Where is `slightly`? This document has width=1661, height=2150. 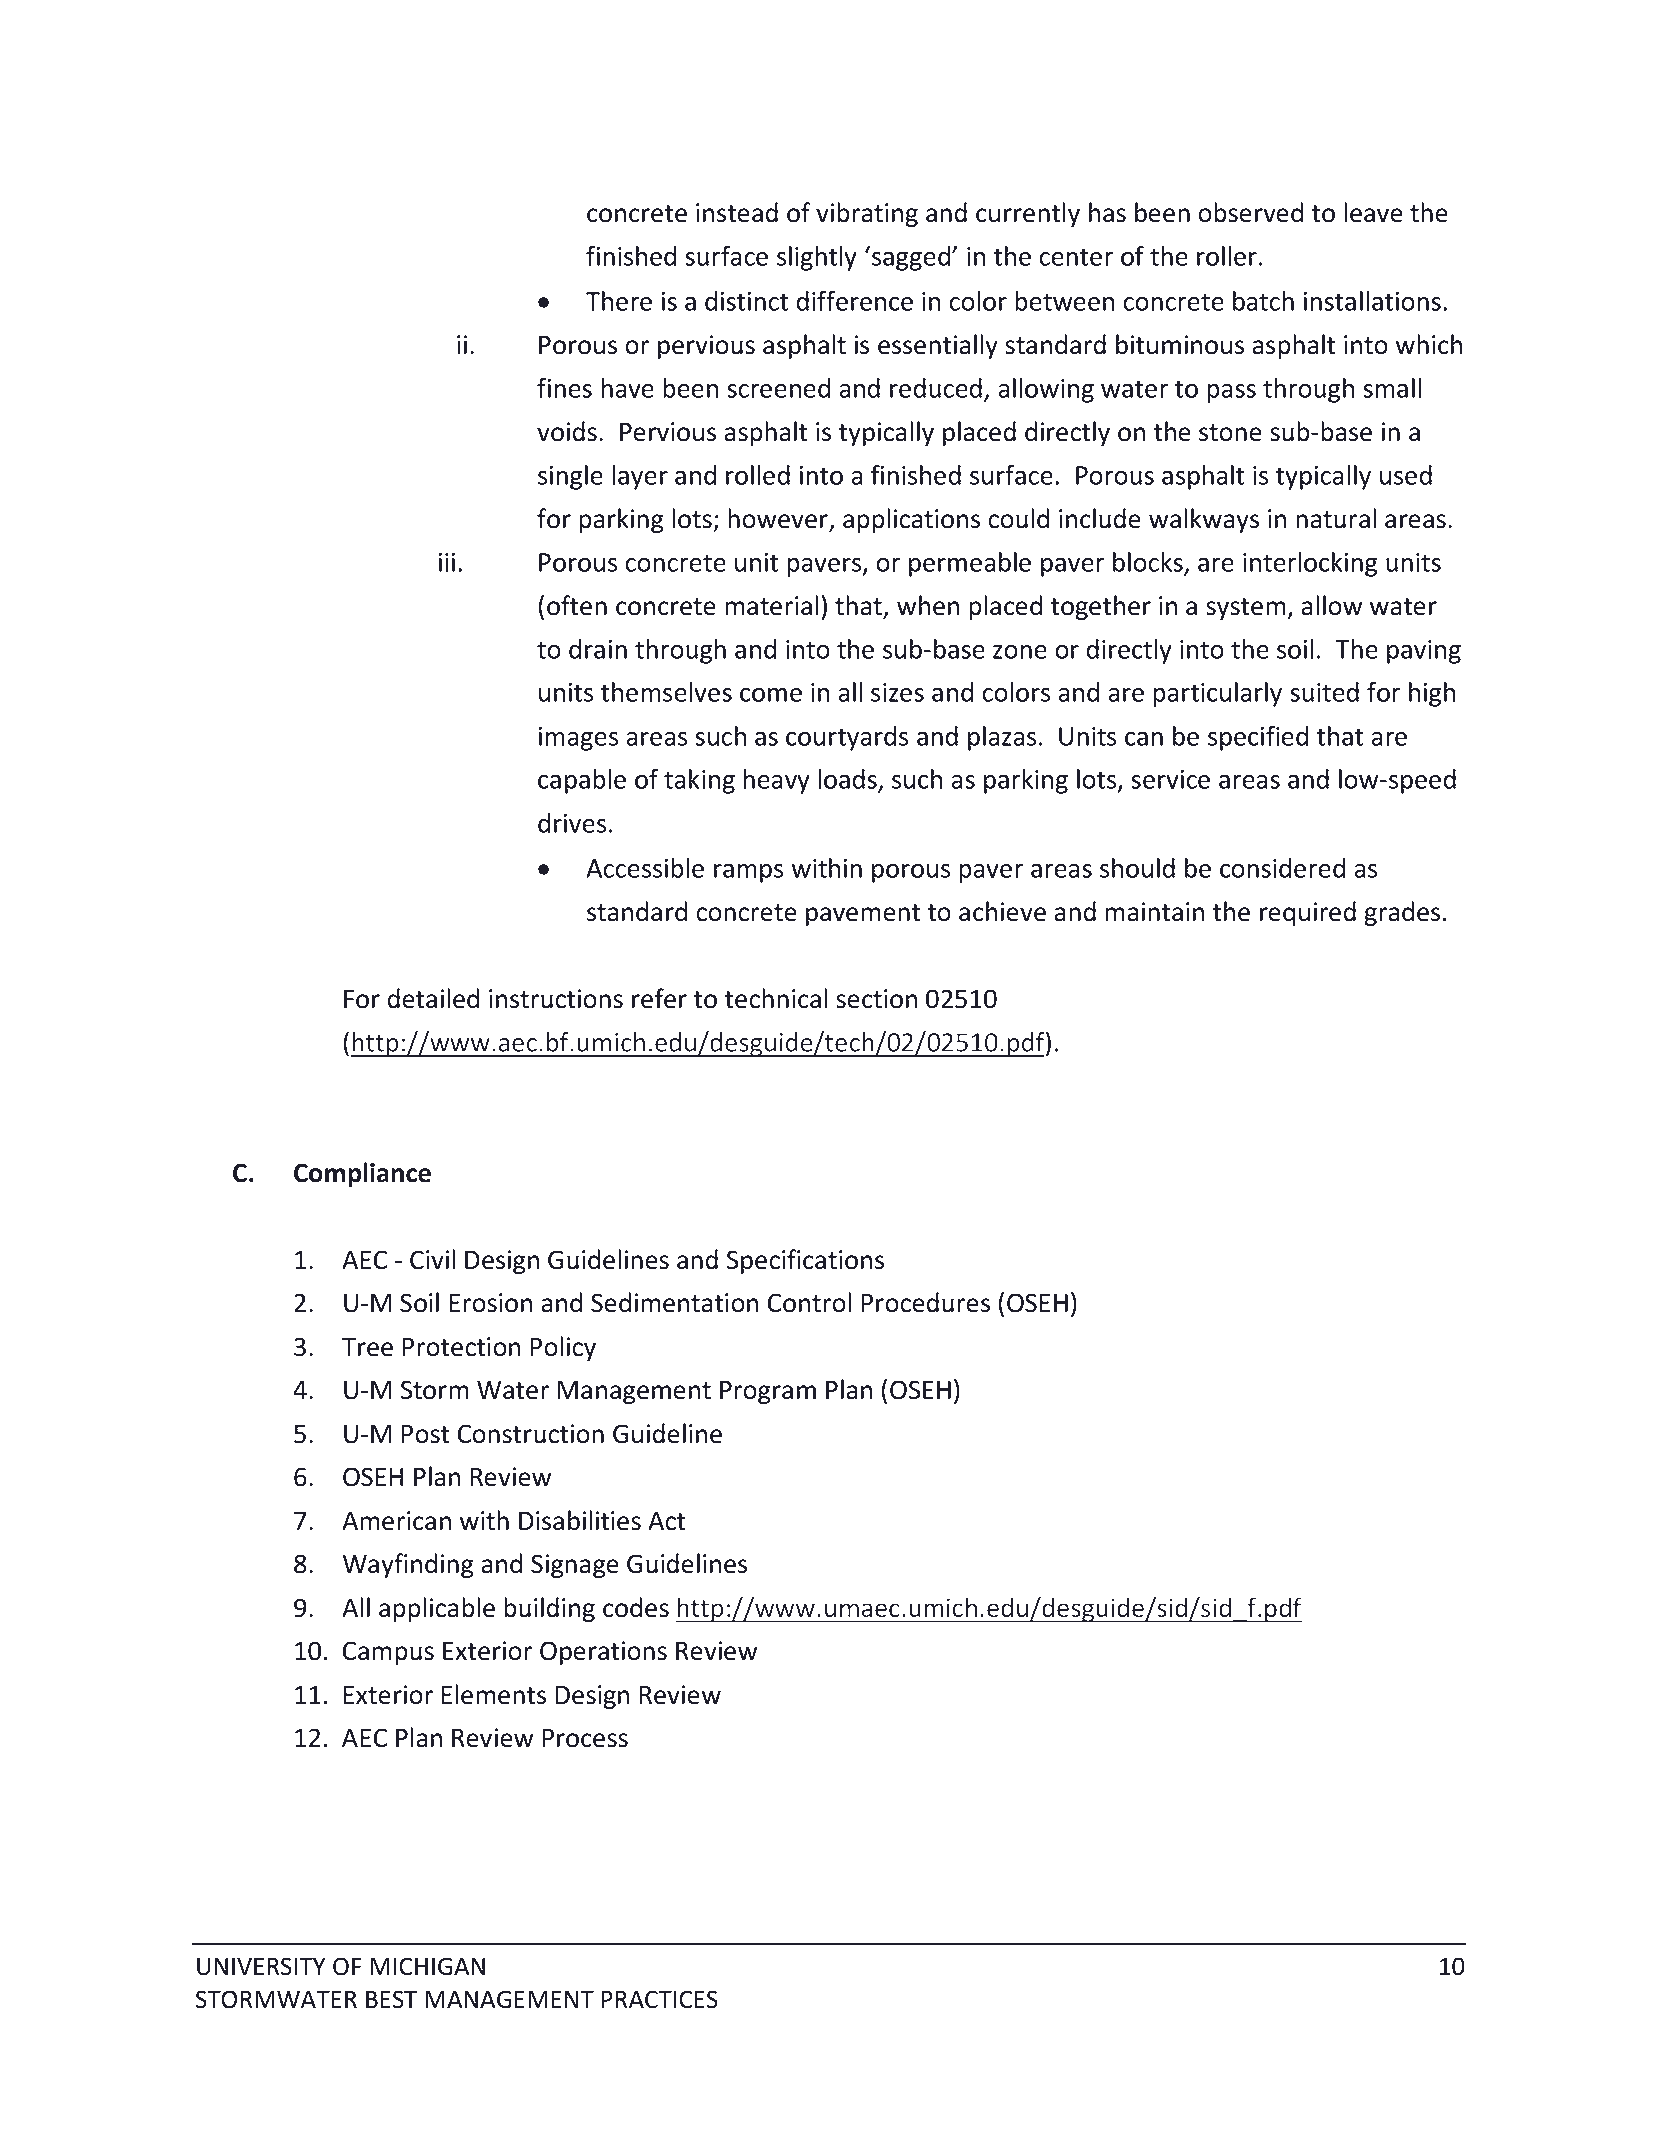
slightly is located at coordinates (817, 258).
